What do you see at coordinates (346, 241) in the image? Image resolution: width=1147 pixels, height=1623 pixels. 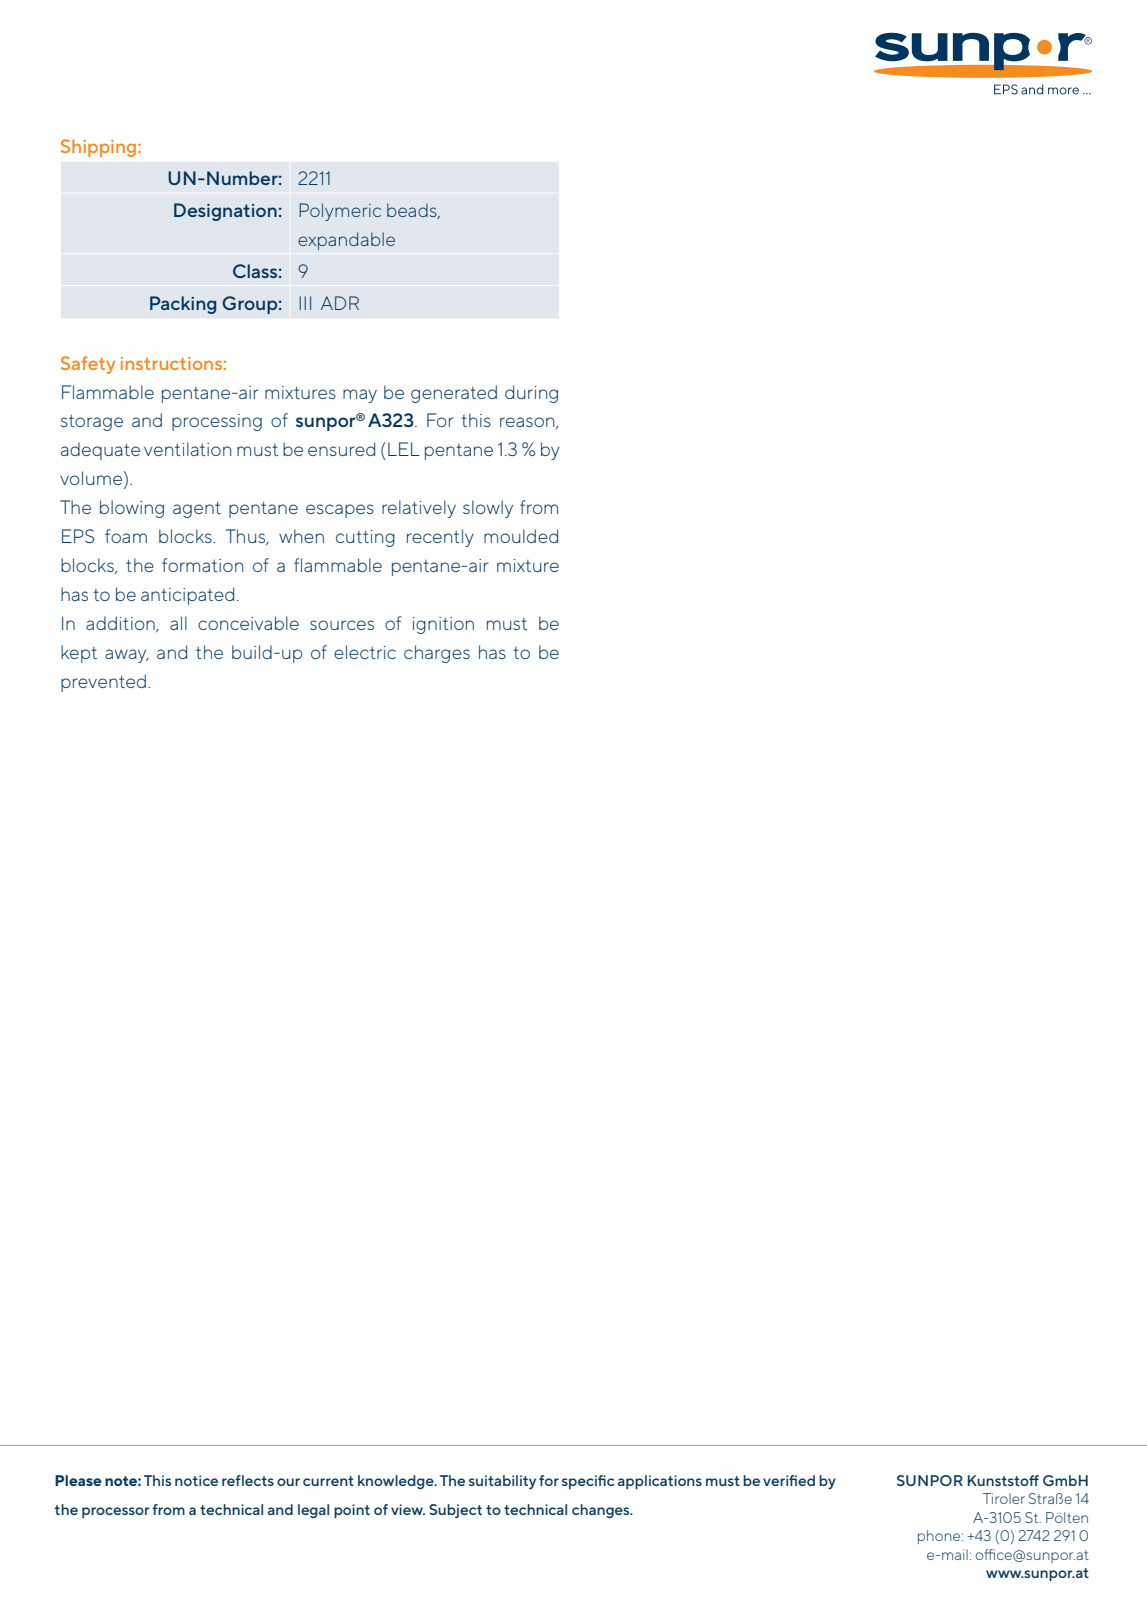 I see `expandable` at bounding box center [346, 241].
